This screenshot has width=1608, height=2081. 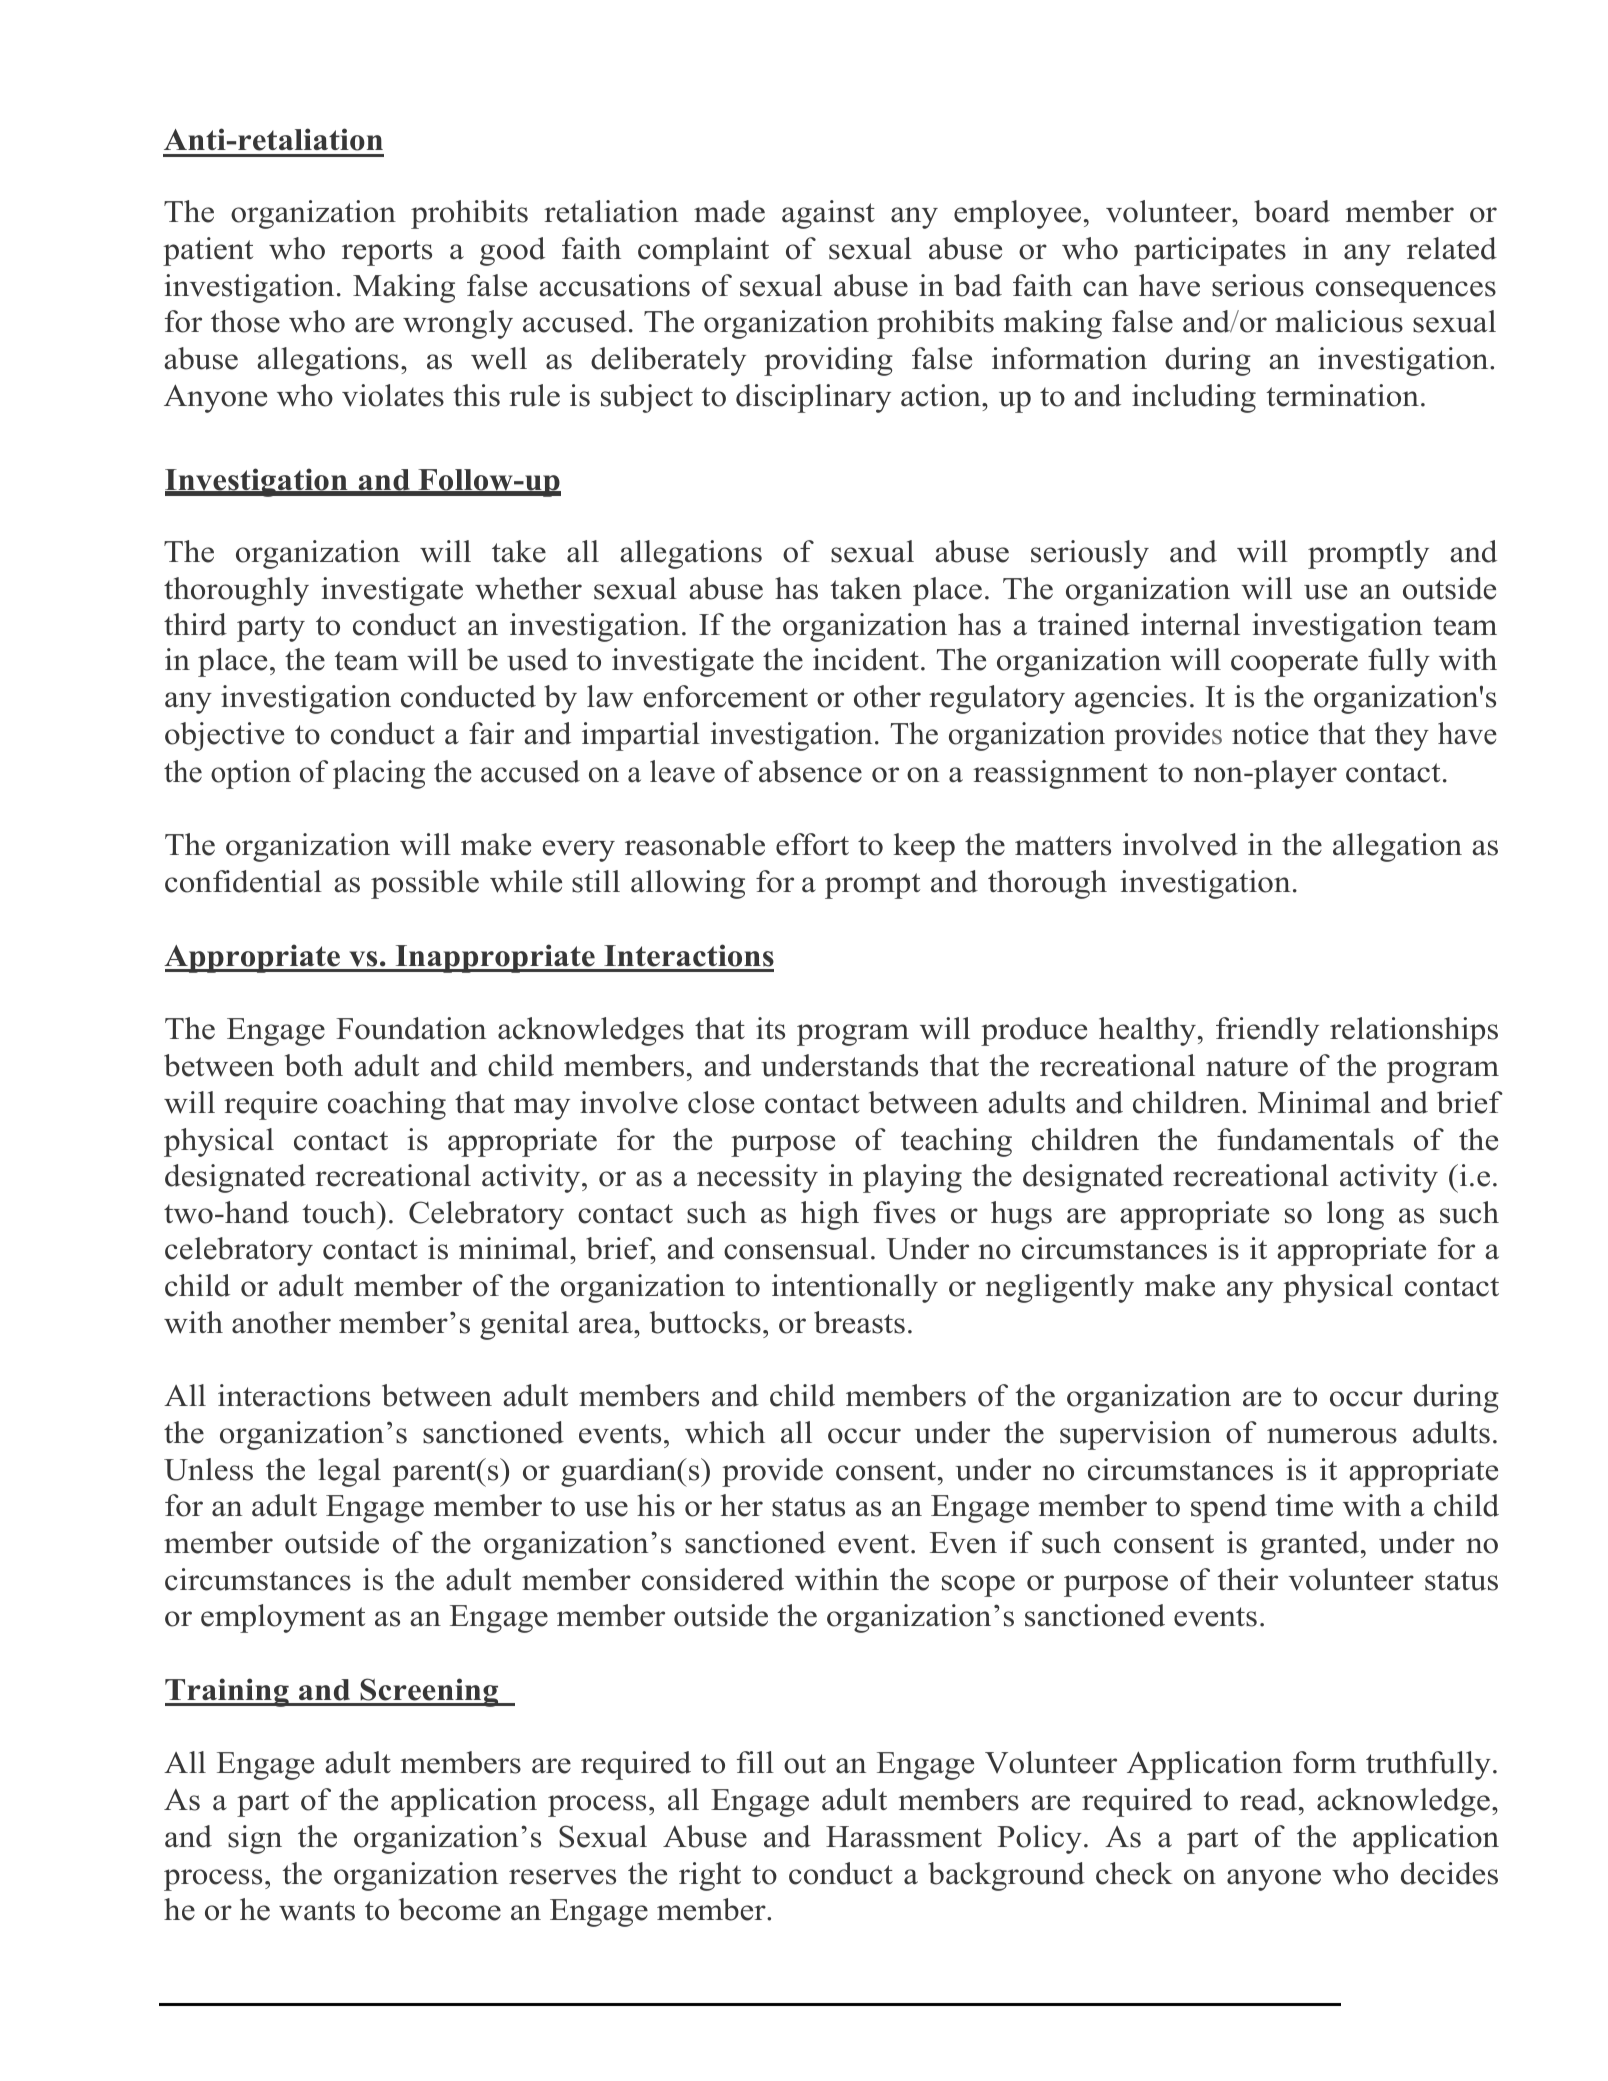 What do you see at coordinates (828, 214) in the screenshot?
I see `against` at bounding box center [828, 214].
